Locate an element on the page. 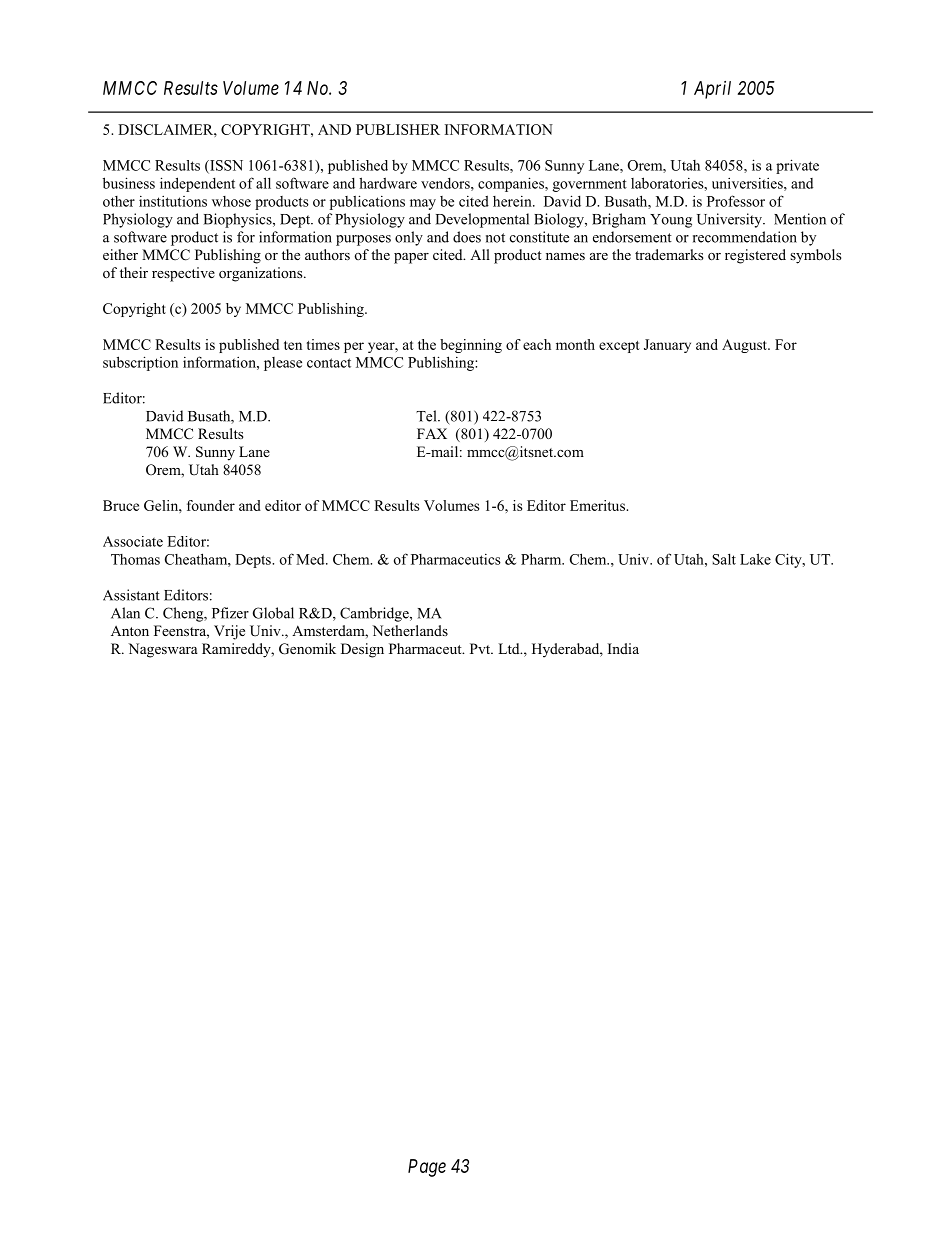  Ltd is located at coordinates (510, 648).
